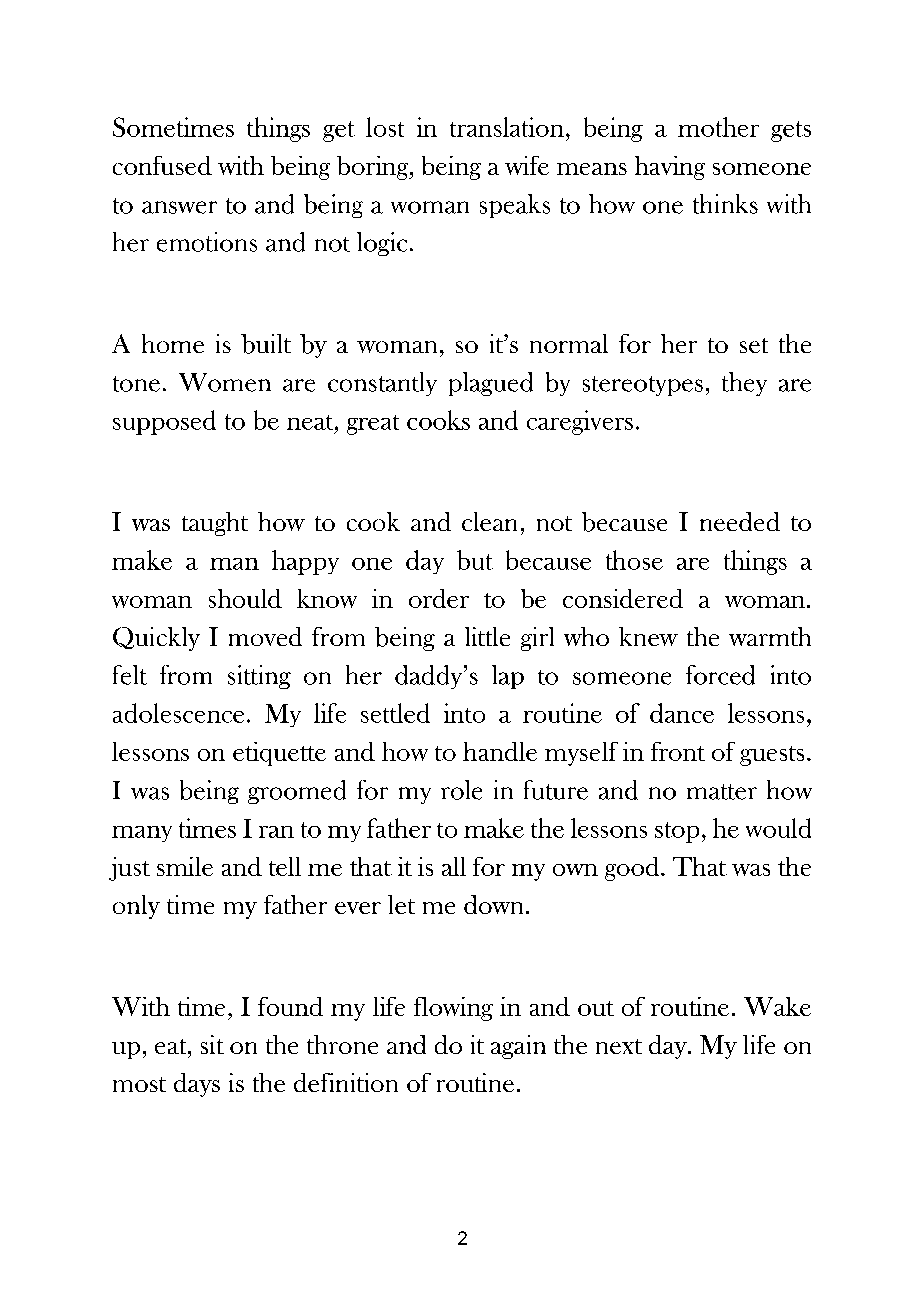 This document has width=924, height=1309. Describe the element at coordinates (744, 384) in the document. I see `they` at that location.
